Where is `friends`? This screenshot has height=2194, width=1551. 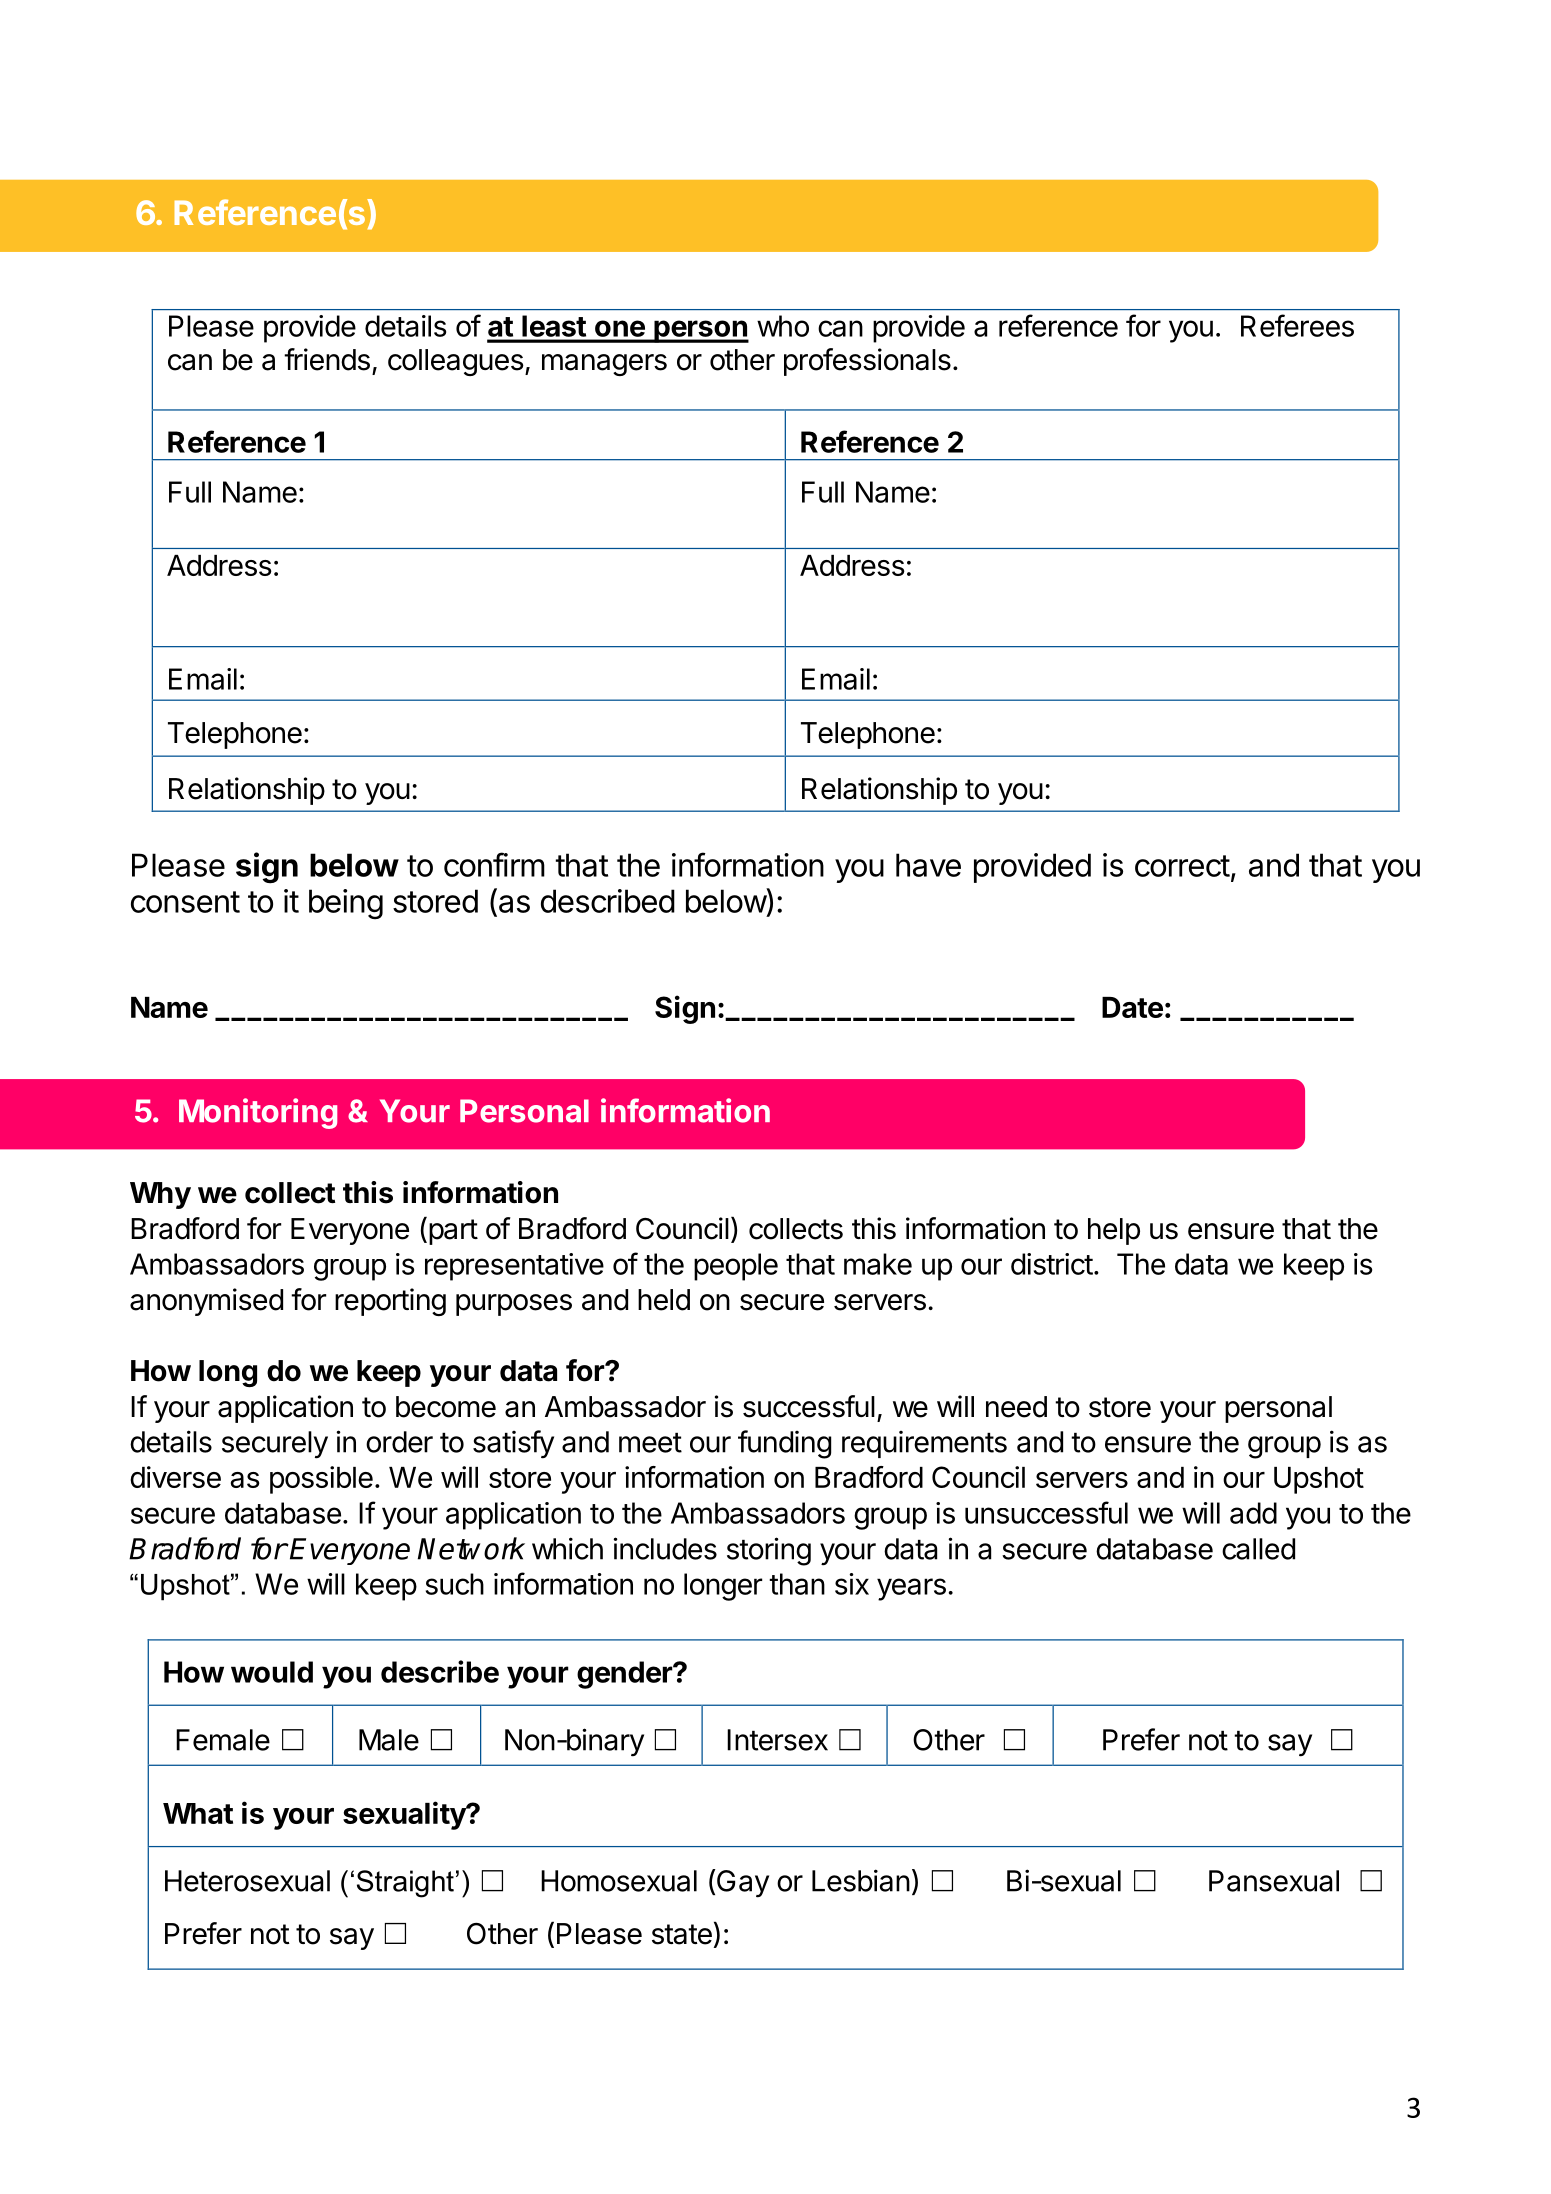
friends is located at coordinates (327, 359).
